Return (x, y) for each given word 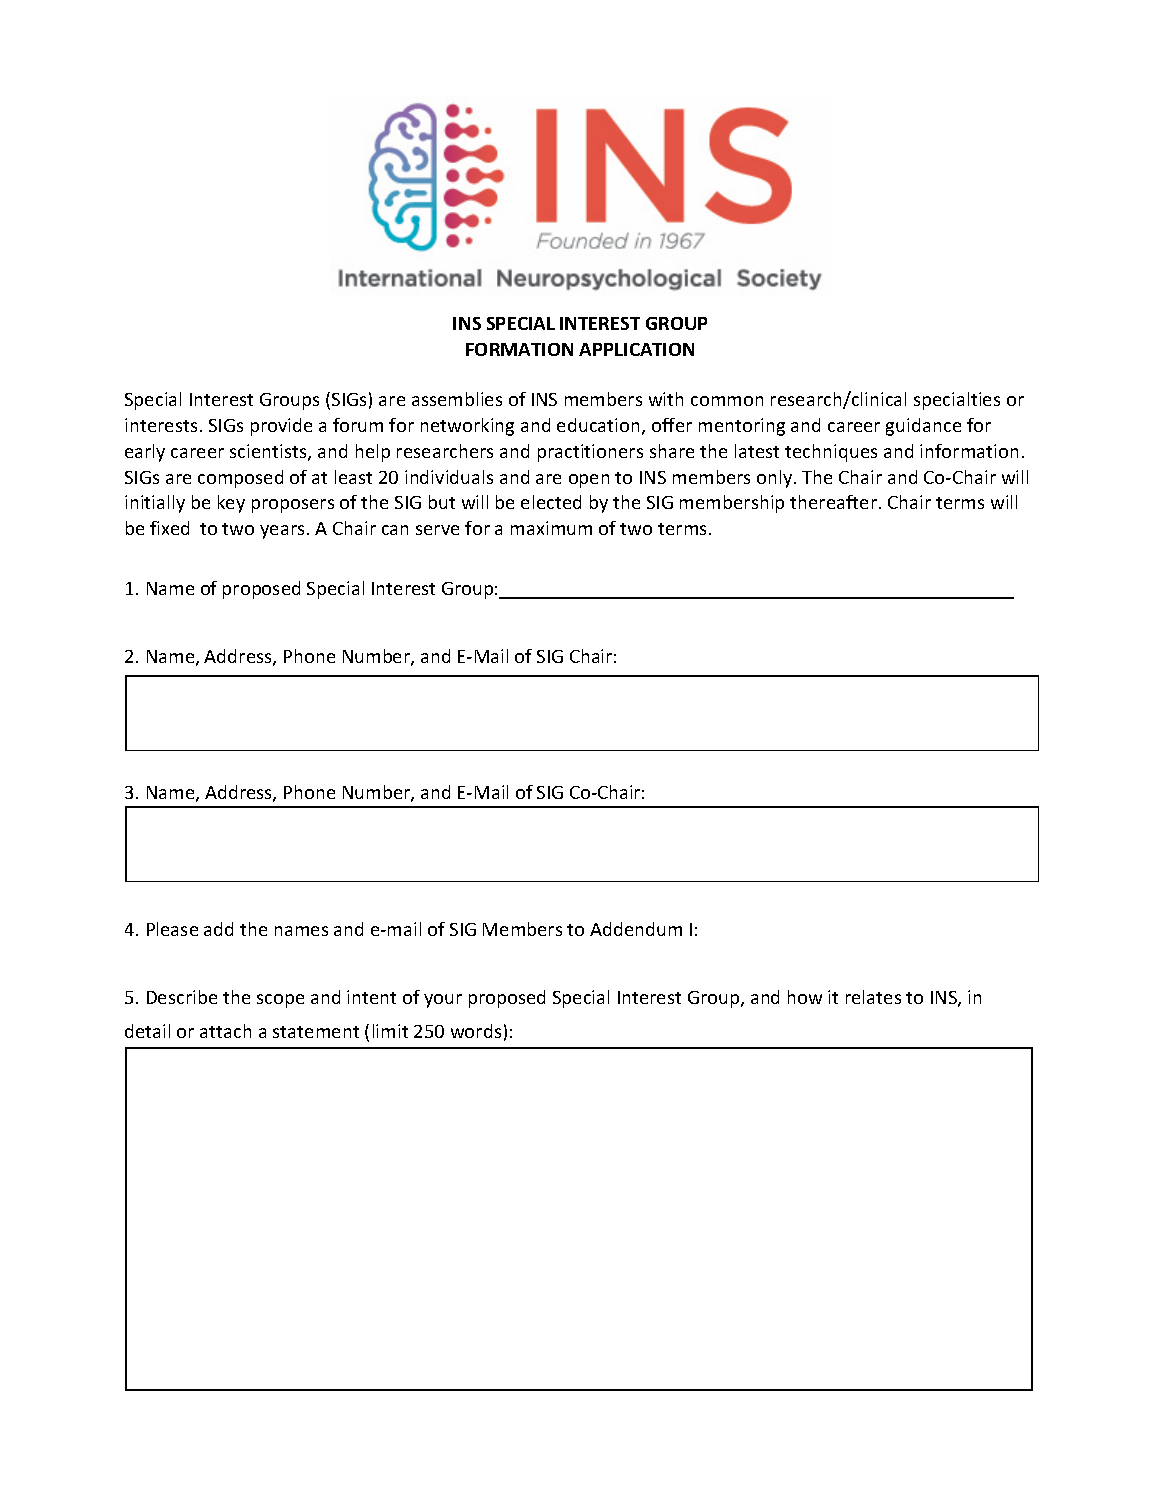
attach (225, 1031)
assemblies (457, 399)
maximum (551, 528)
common (727, 401)
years (282, 532)
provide (281, 427)
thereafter (835, 502)
